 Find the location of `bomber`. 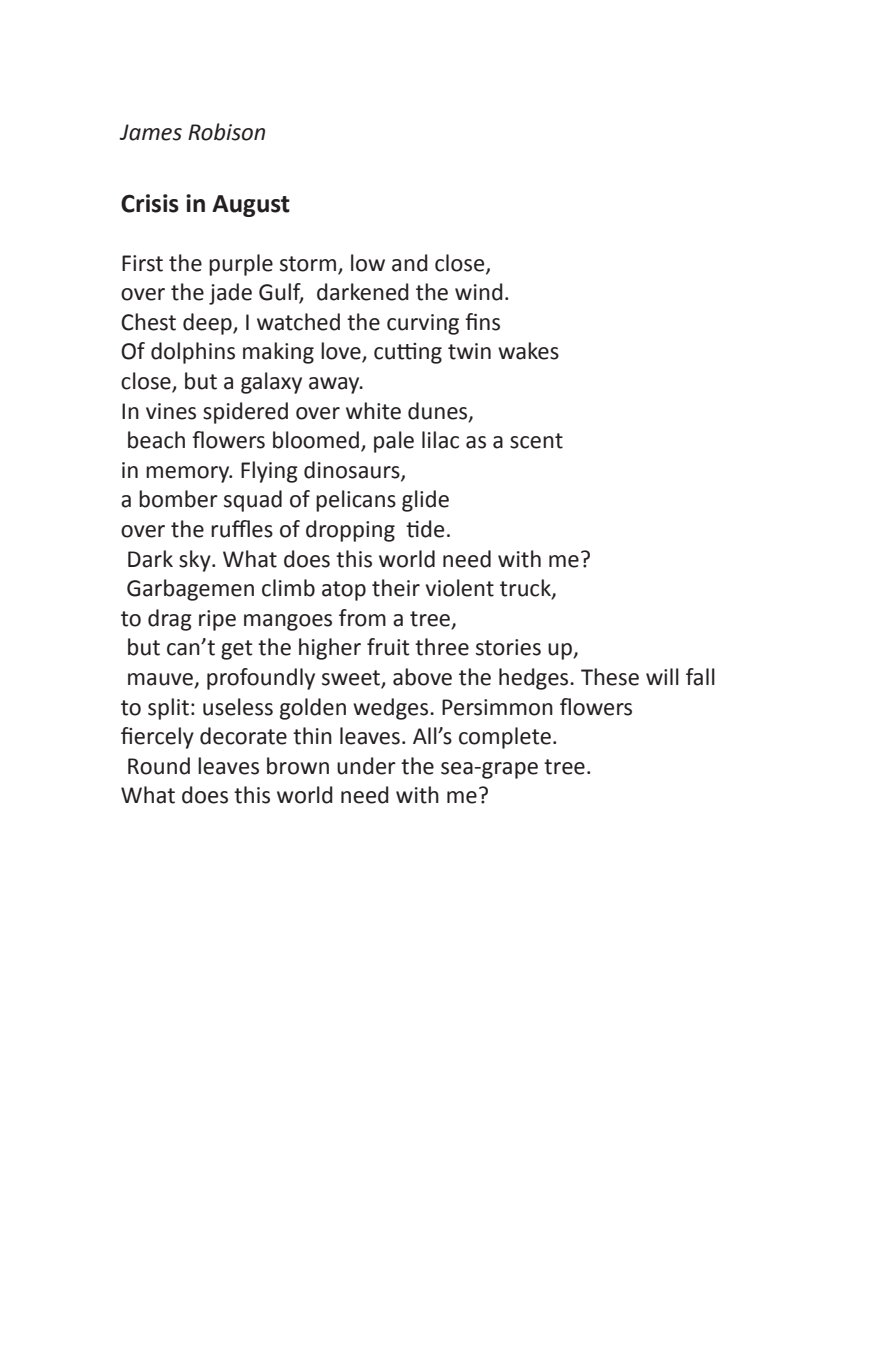

bomber is located at coordinates (178, 499).
